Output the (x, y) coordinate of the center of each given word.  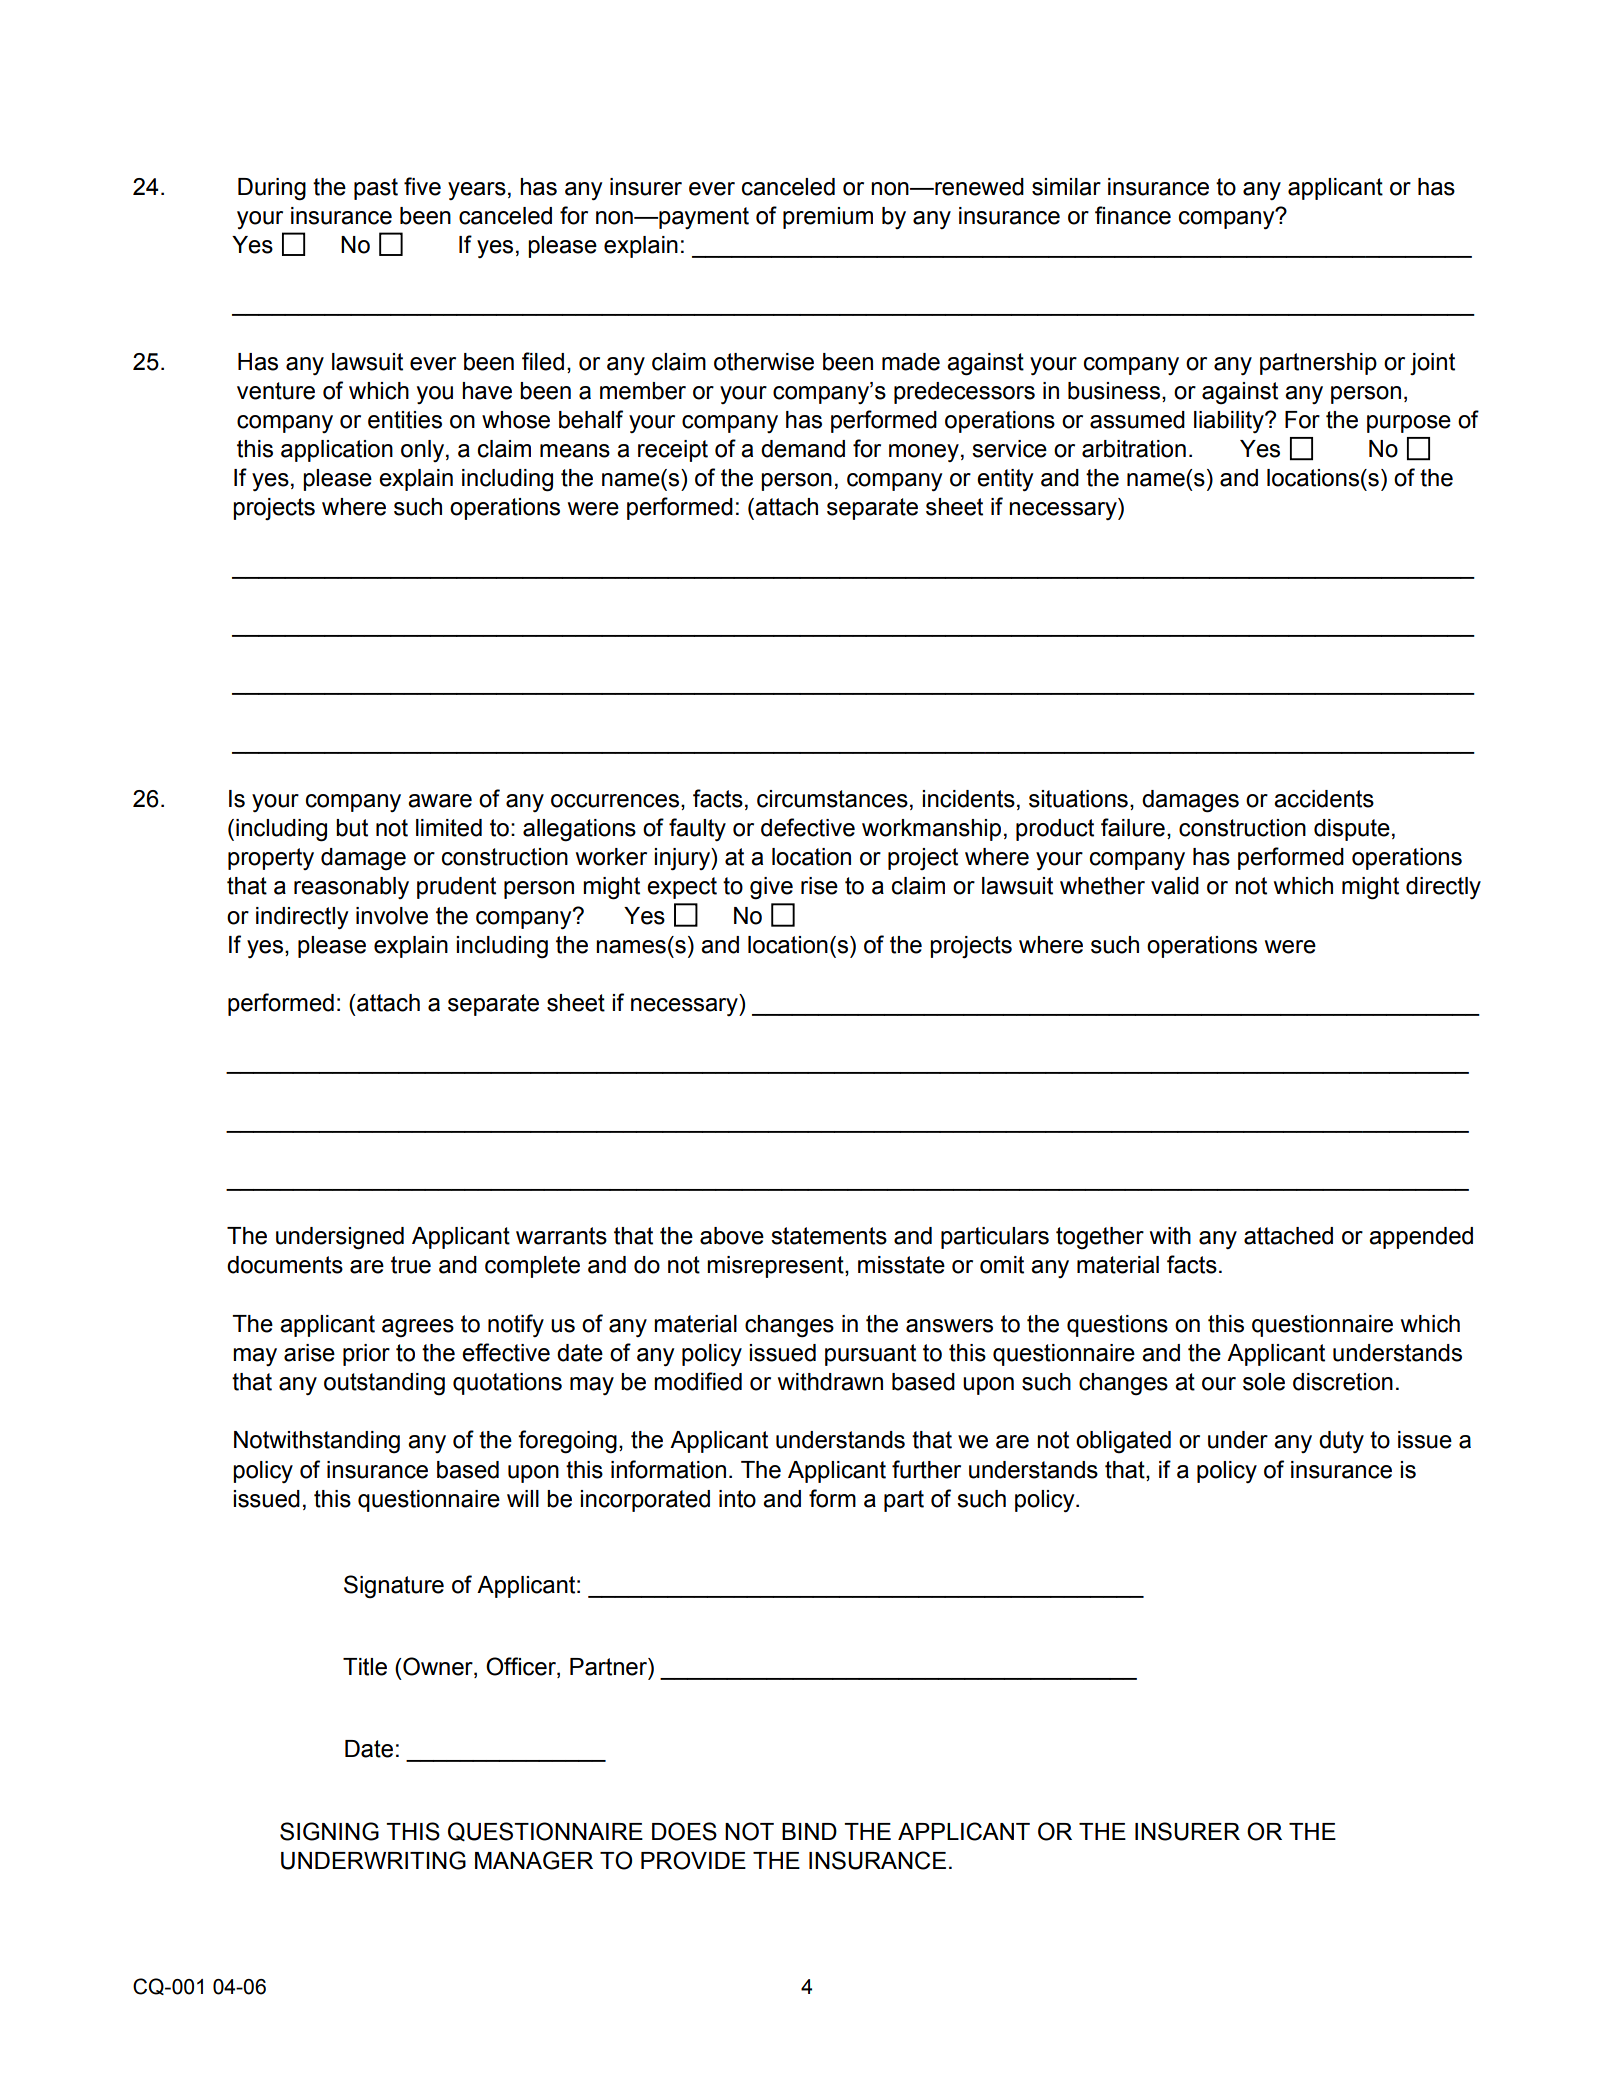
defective (808, 827)
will (523, 1498)
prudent (456, 888)
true (411, 1265)
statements (829, 1236)
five (422, 186)
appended (1421, 1238)
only (422, 451)
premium (828, 218)
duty (1341, 1442)
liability (1230, 422)
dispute (1352, 830)
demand (803, 449)
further (926, 1469)
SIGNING (329, 1831)
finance (1133, 215)
